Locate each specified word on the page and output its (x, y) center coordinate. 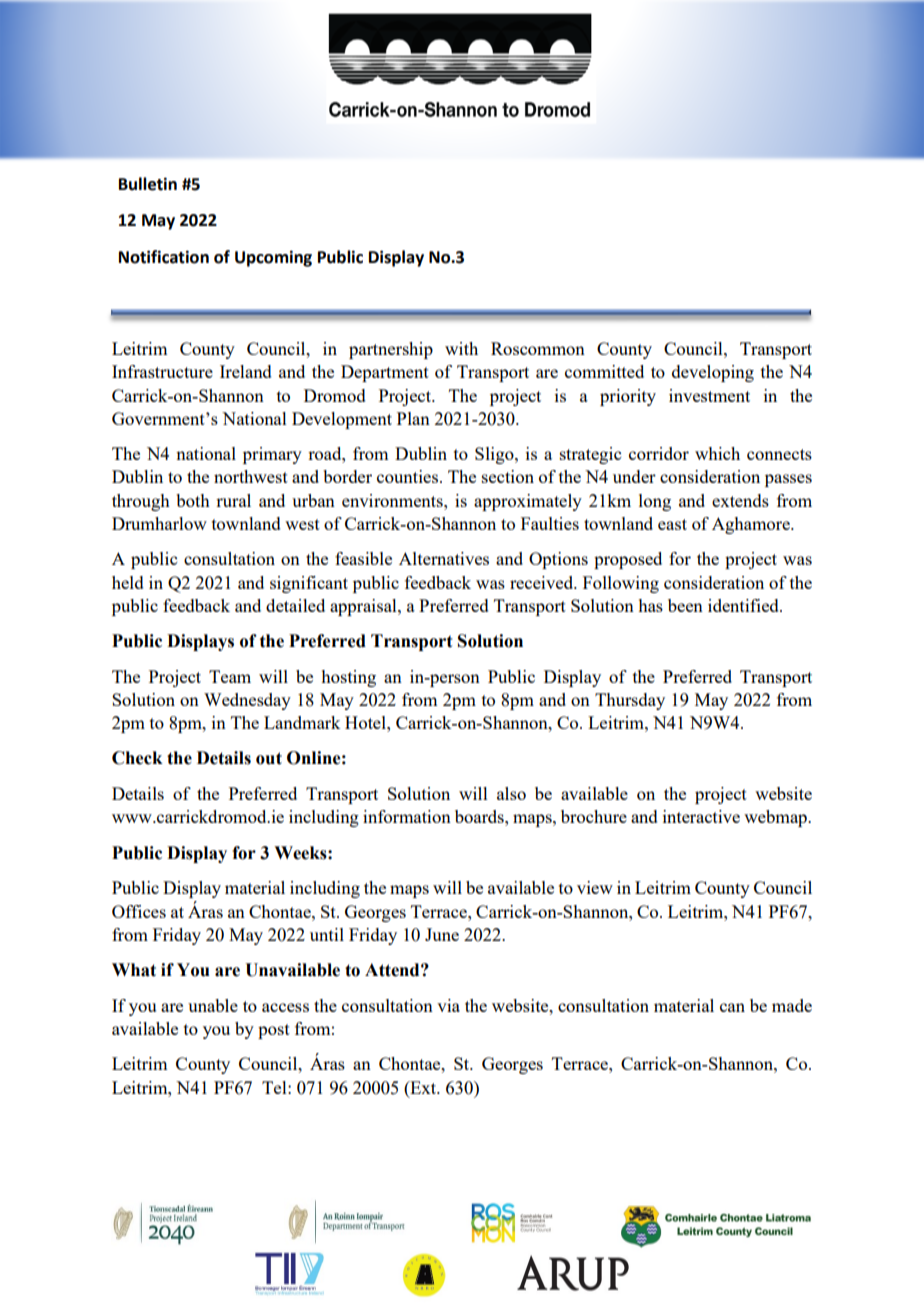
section (508, 476)
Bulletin (148, 184)
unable (213, 1005)
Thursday (630, 701)
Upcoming (273, 258)
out (269, 758)
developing (713, 373)
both (193, 500)
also (511, 793)
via (448, 1005)
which (717, 453)
